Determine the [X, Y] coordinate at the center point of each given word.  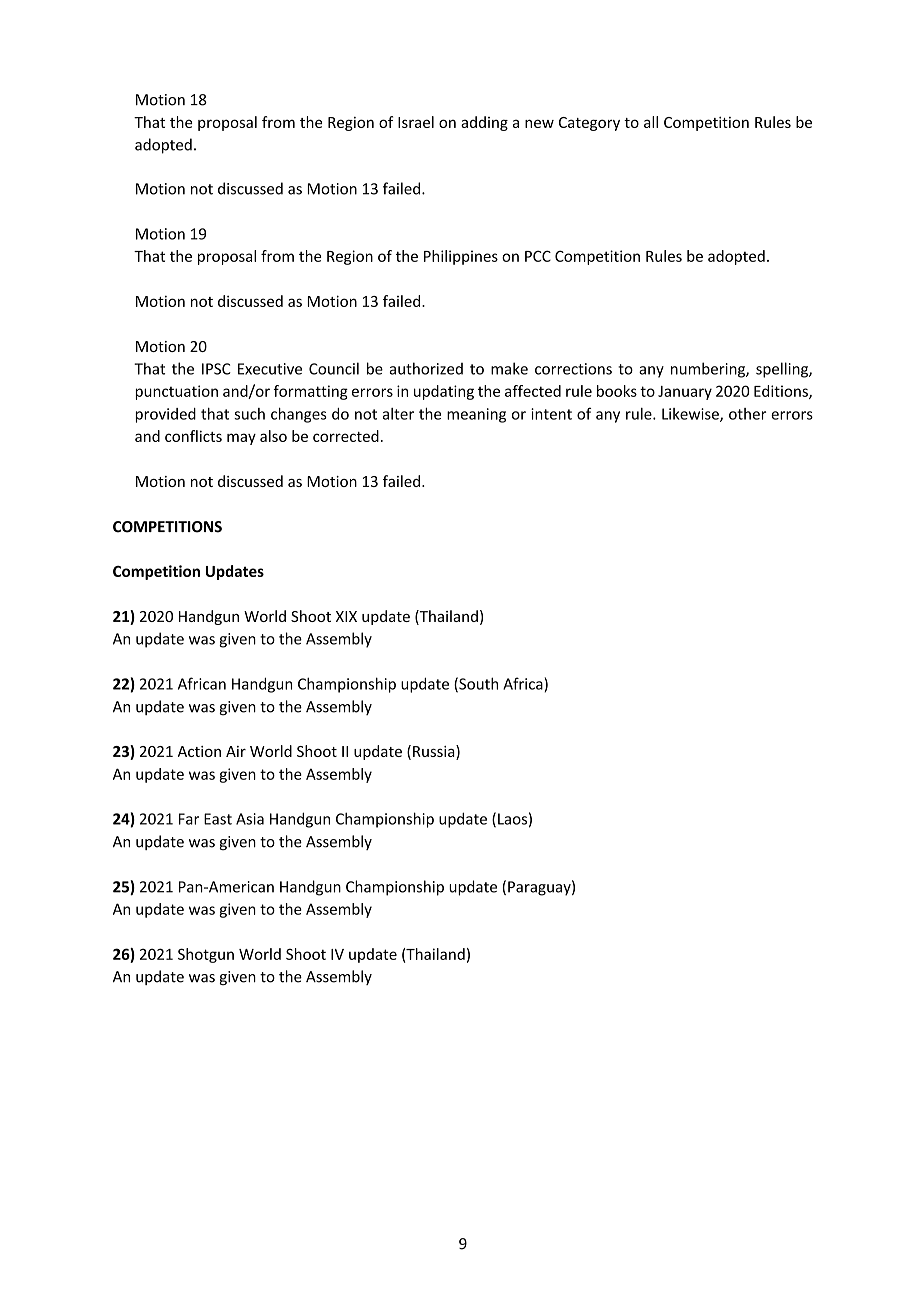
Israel [416, 122]
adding [484, 123]
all [651, 122]
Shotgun [206, 955]
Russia [435, 752]
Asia [250, 819]
